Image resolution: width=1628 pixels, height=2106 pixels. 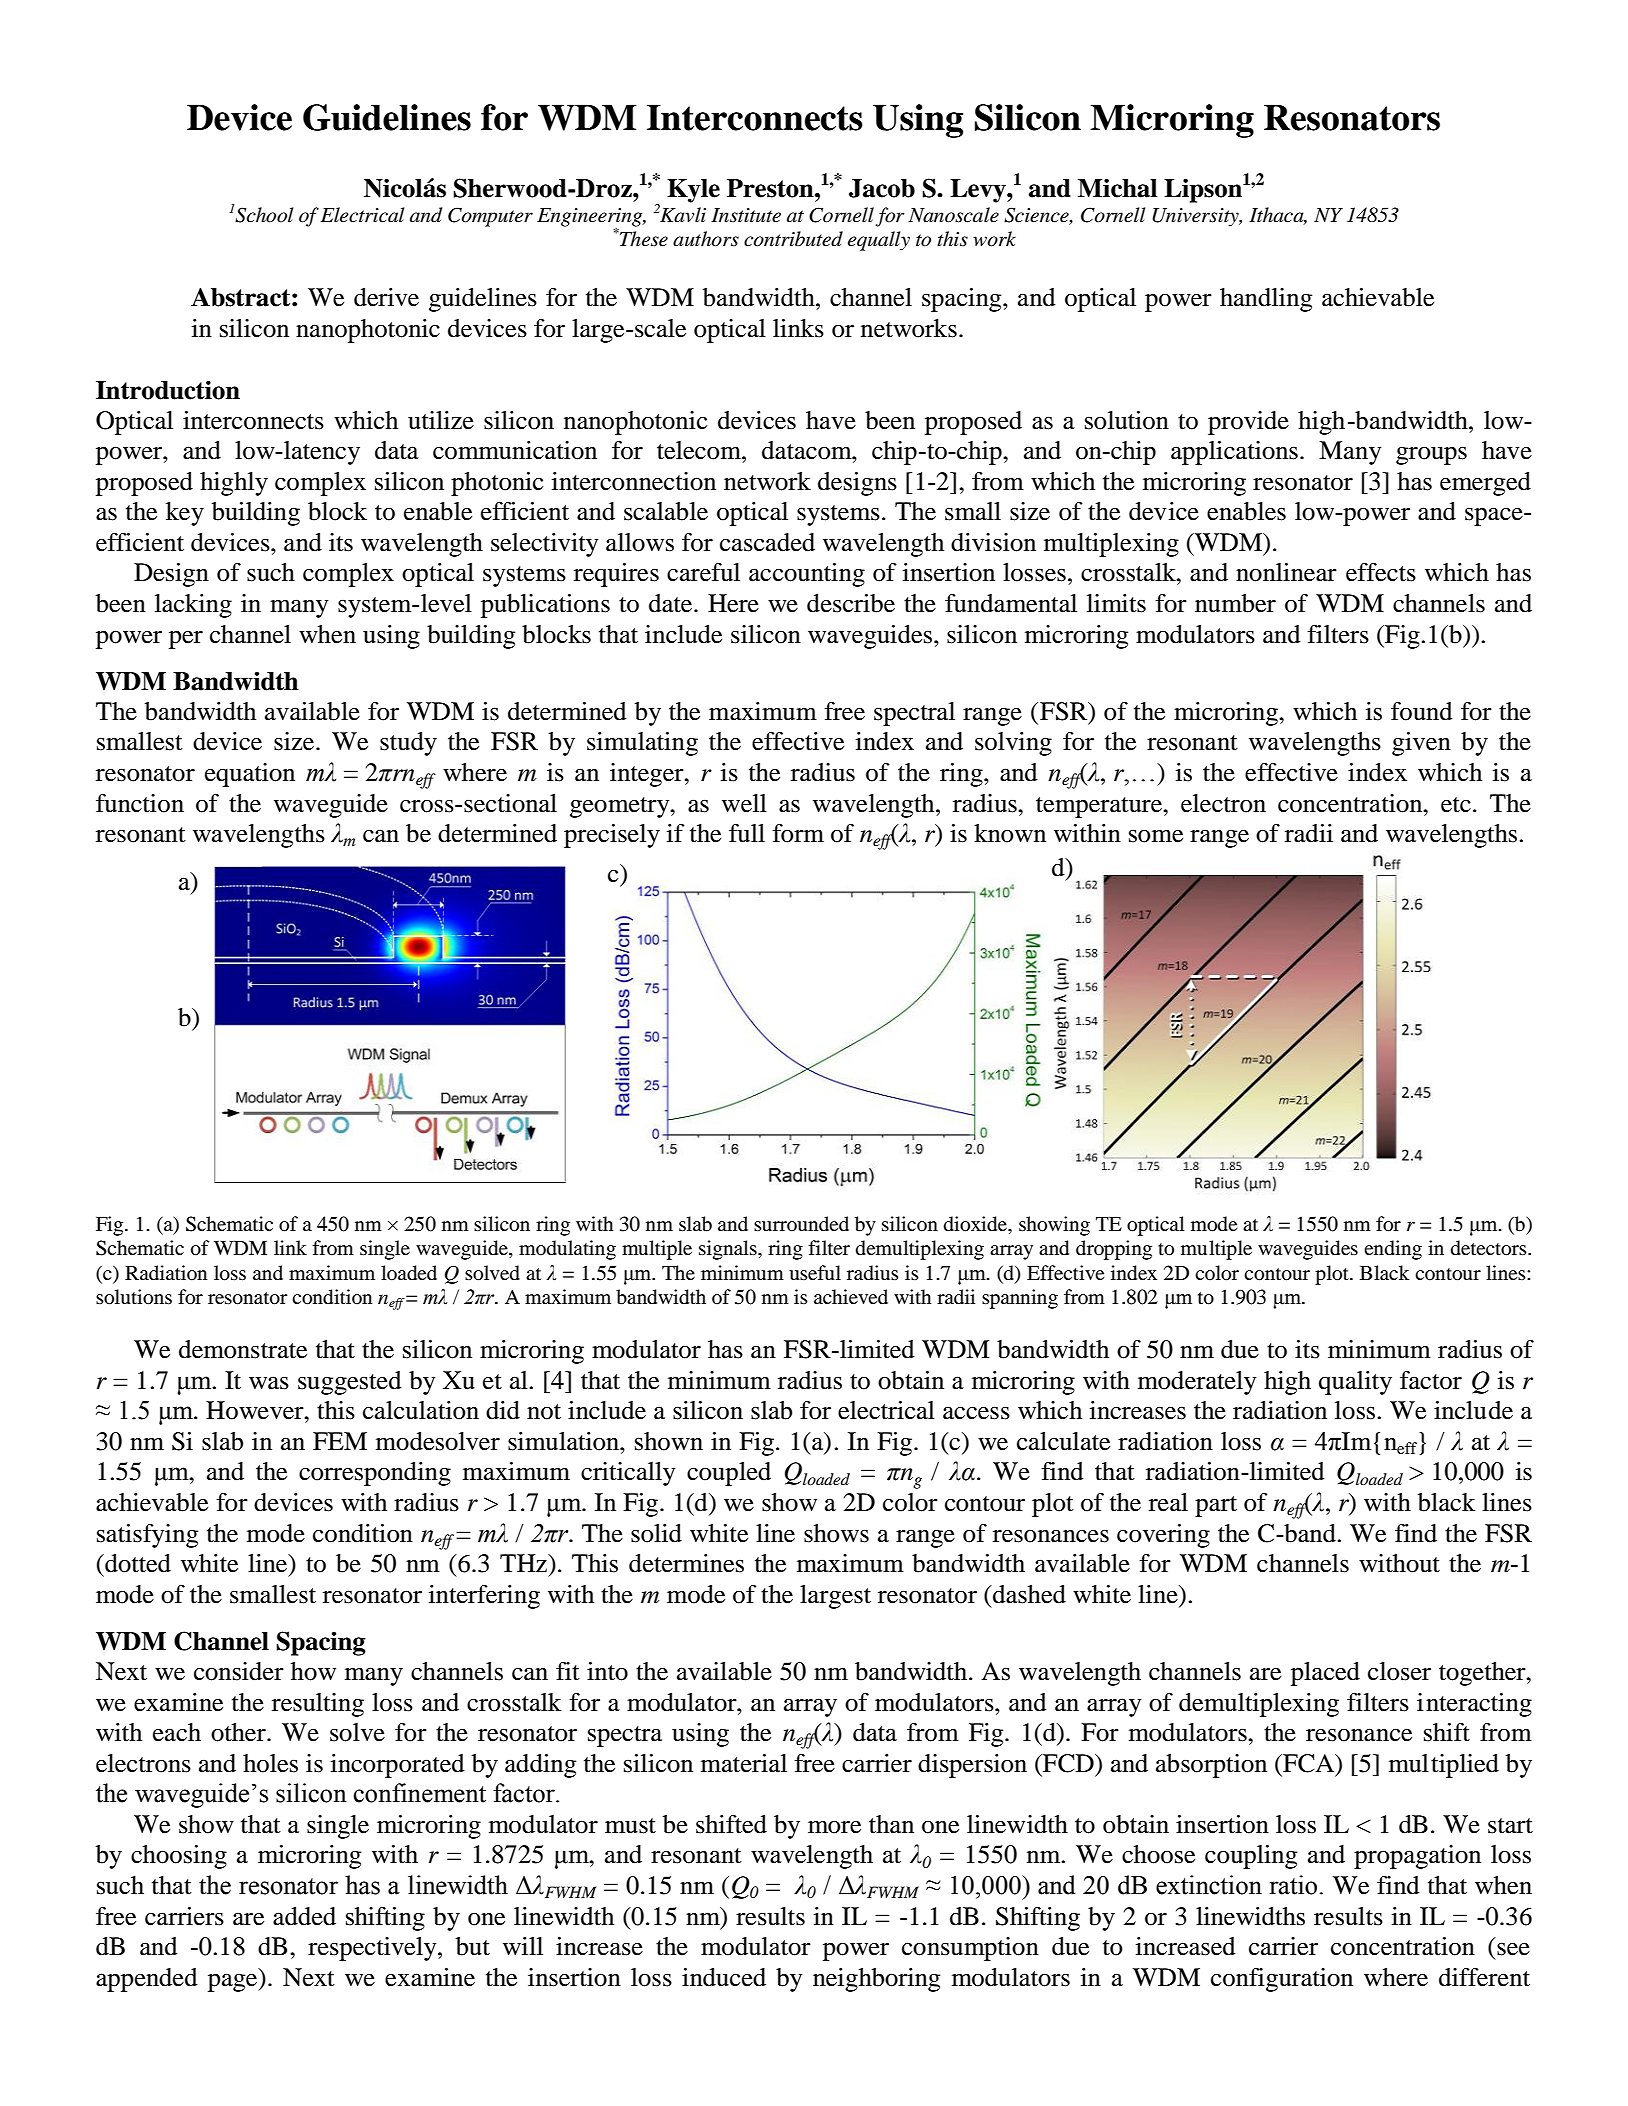 I want to click on contributed, so click(x=793, y=239).
